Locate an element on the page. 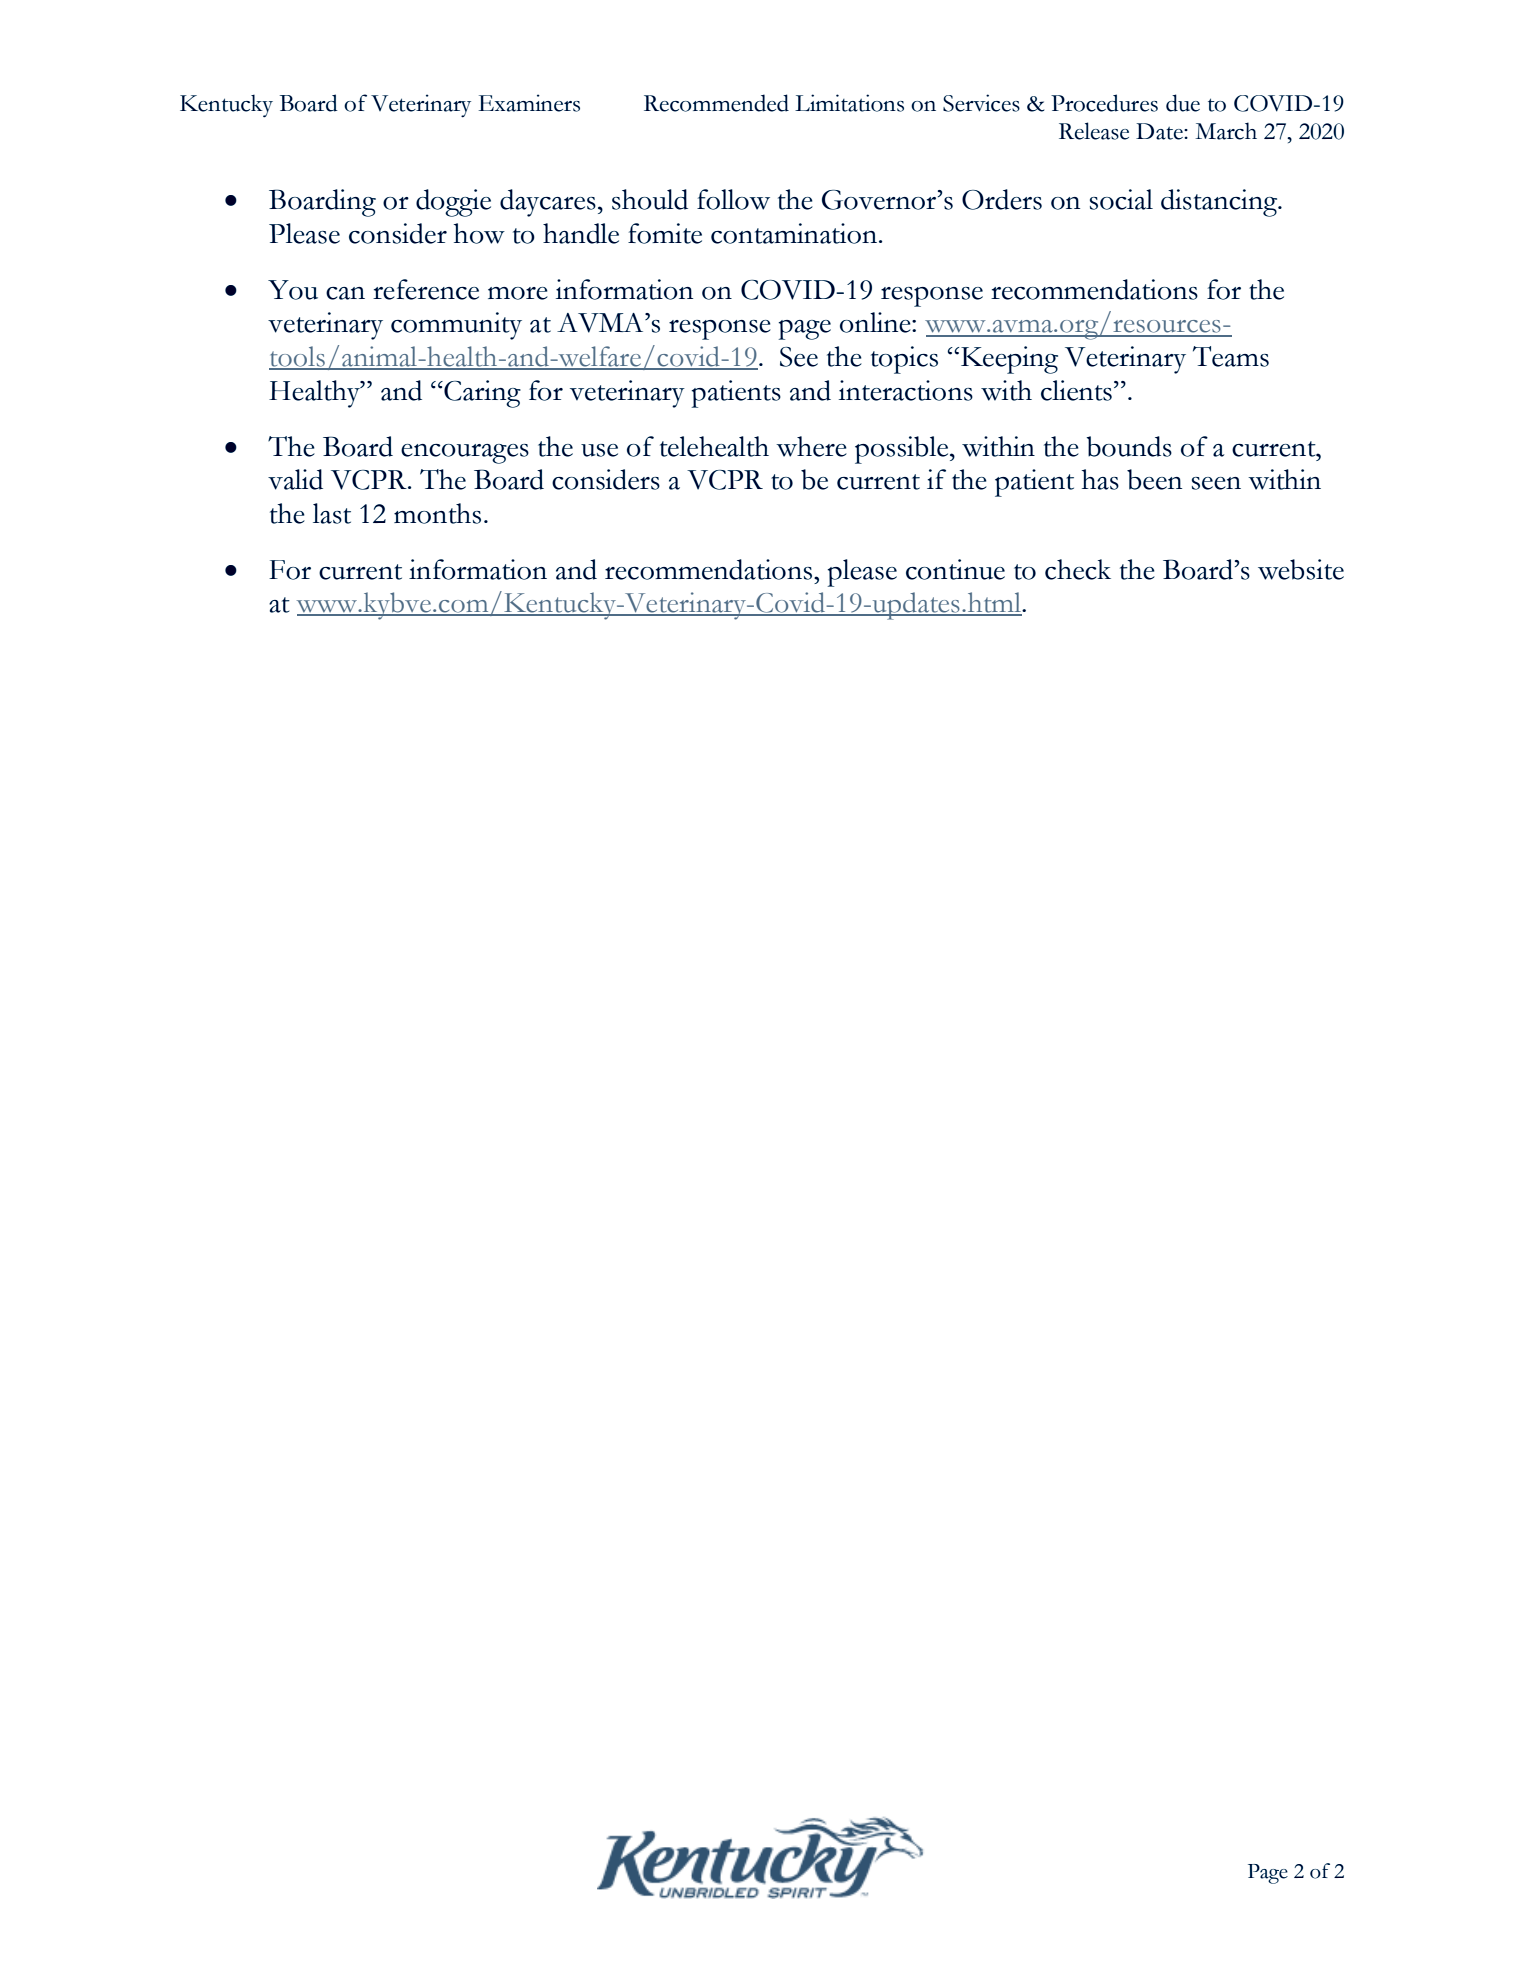 The height and width of the image is (1973, 1524). Teams is located at coordinates (1231, 356).
